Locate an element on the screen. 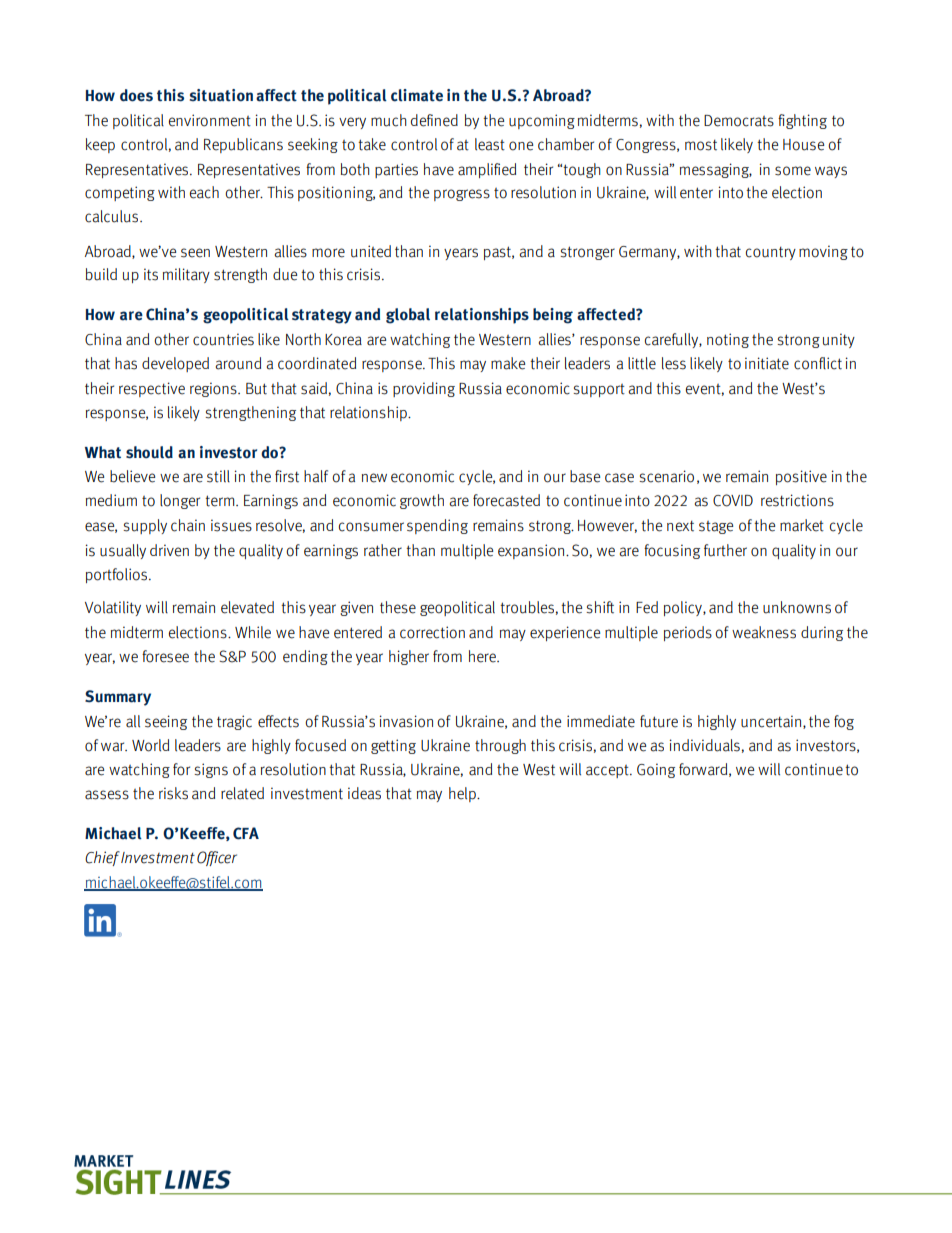 This screenshot has width=952, height=1233. unknowns is located at coordinates (797, 607).
